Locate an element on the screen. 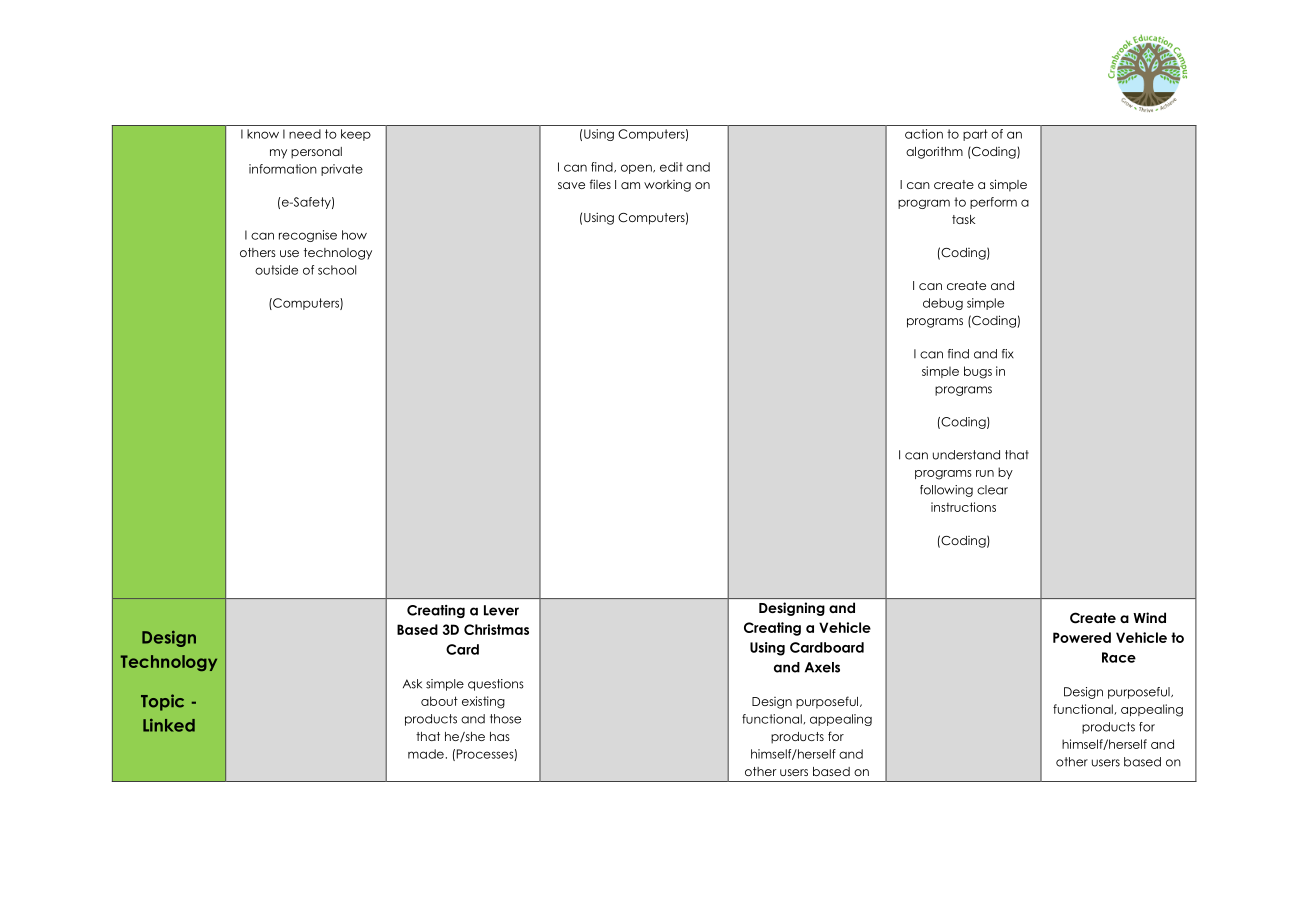 This screenshot has height=924, width=1308. outside is located at coordinates (276, 270).
